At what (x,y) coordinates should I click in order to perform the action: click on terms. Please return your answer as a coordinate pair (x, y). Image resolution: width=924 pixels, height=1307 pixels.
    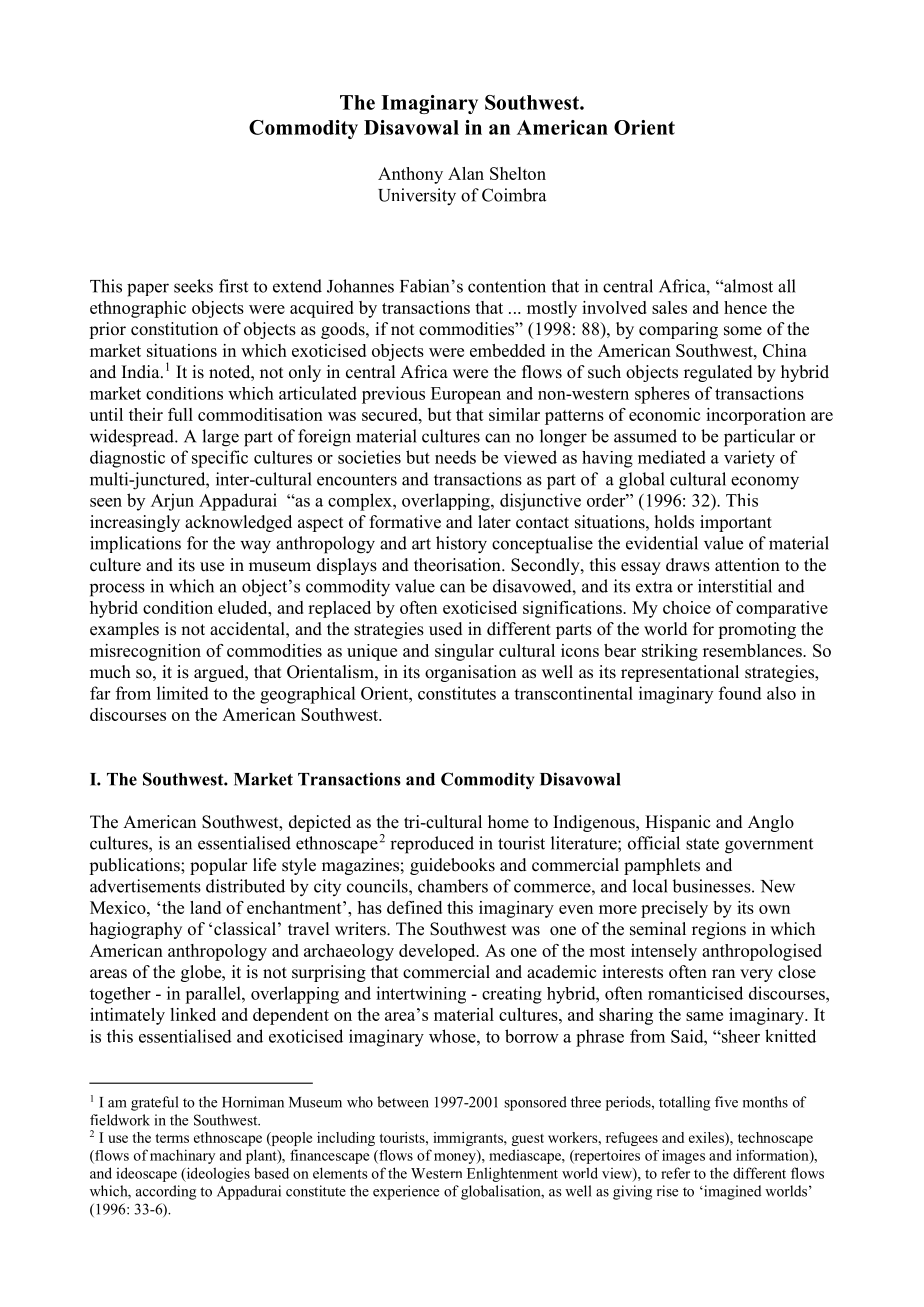
    Looking at the image, I should click on (172, 1138).
